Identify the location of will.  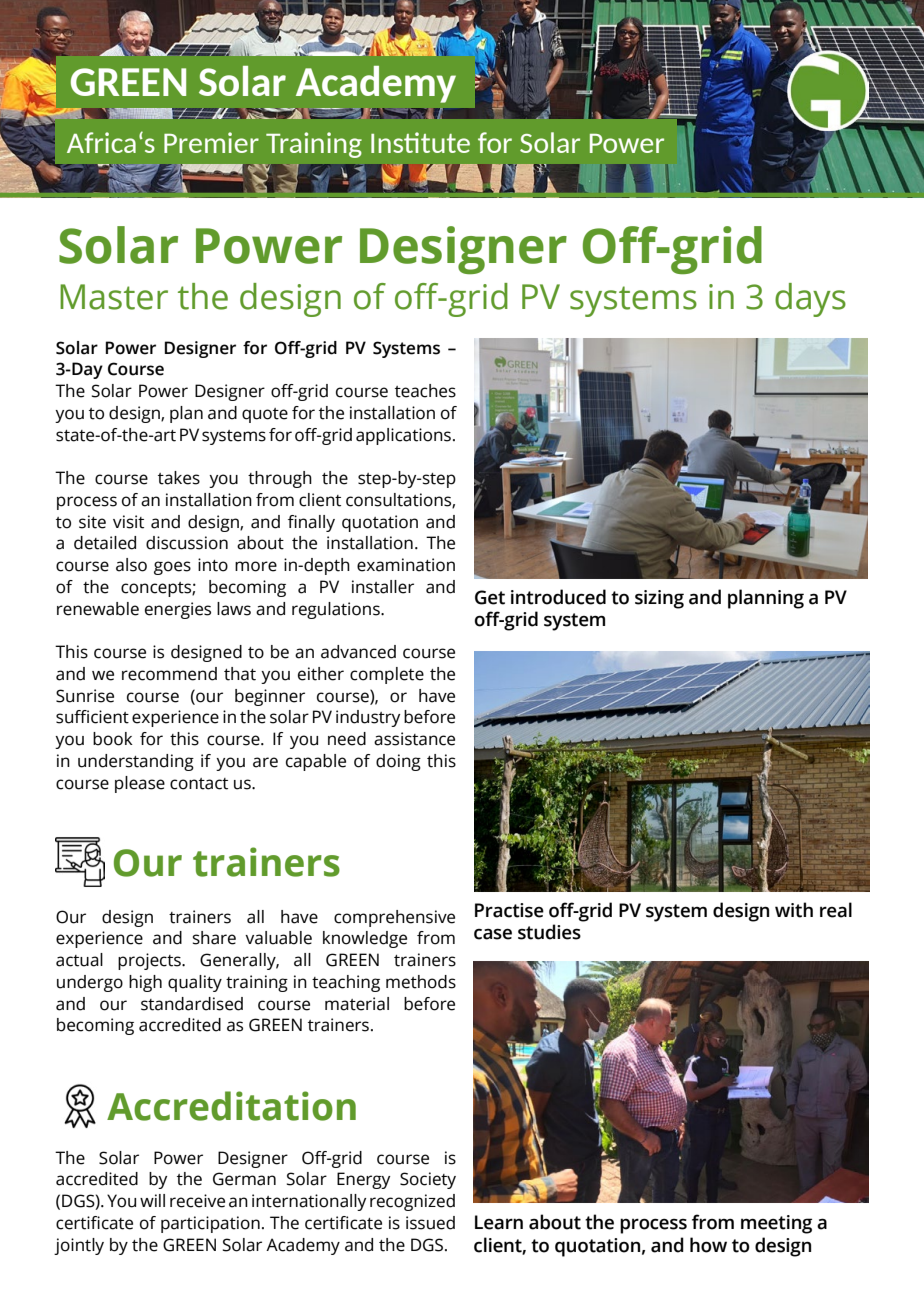
(152, 1200).
